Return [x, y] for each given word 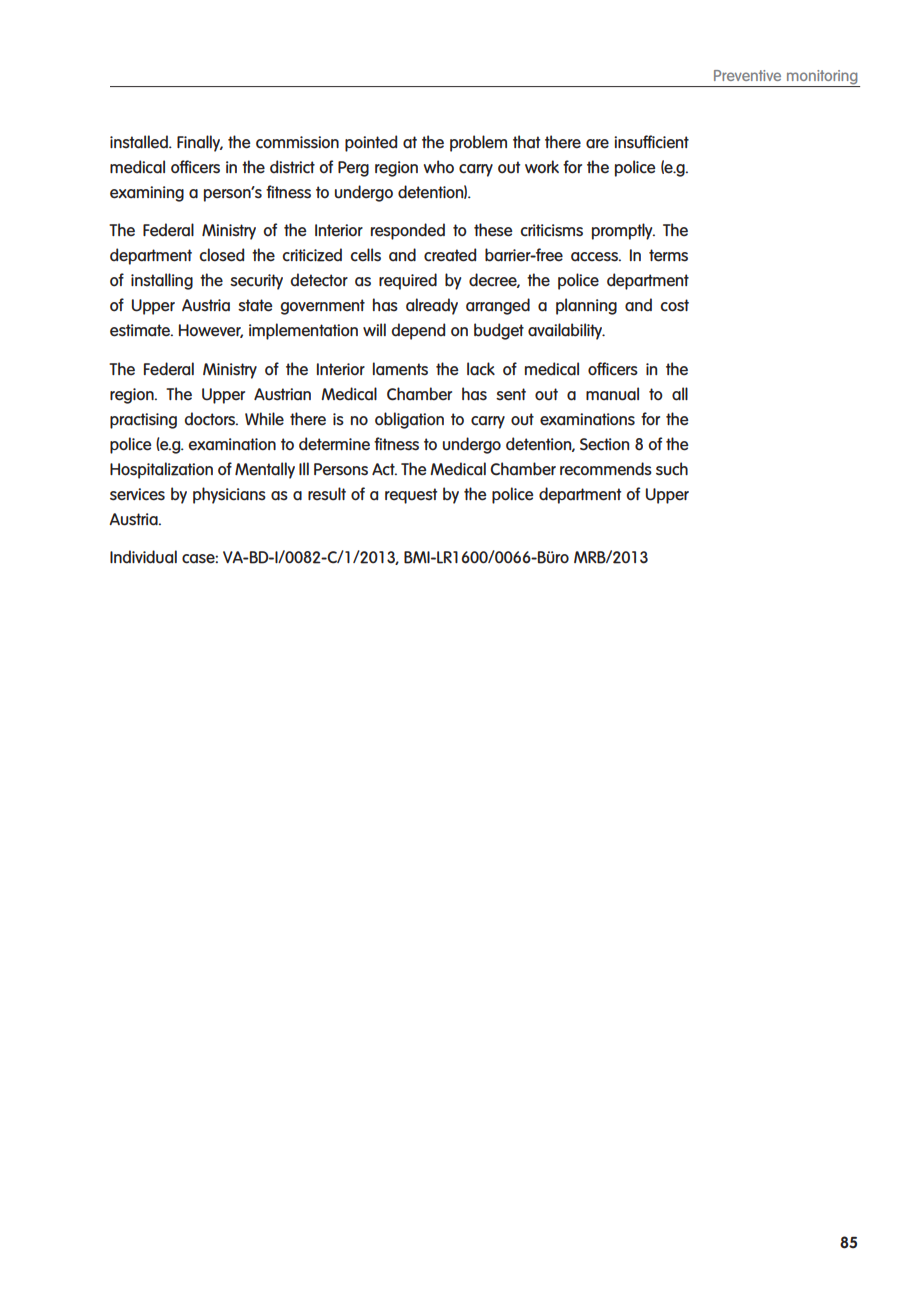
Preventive [747, 75]
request [411, 496]
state [255, 305]
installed [140, 142]
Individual [143, 557]
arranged [498, 306]
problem [478, 143]
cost [674, 305]
